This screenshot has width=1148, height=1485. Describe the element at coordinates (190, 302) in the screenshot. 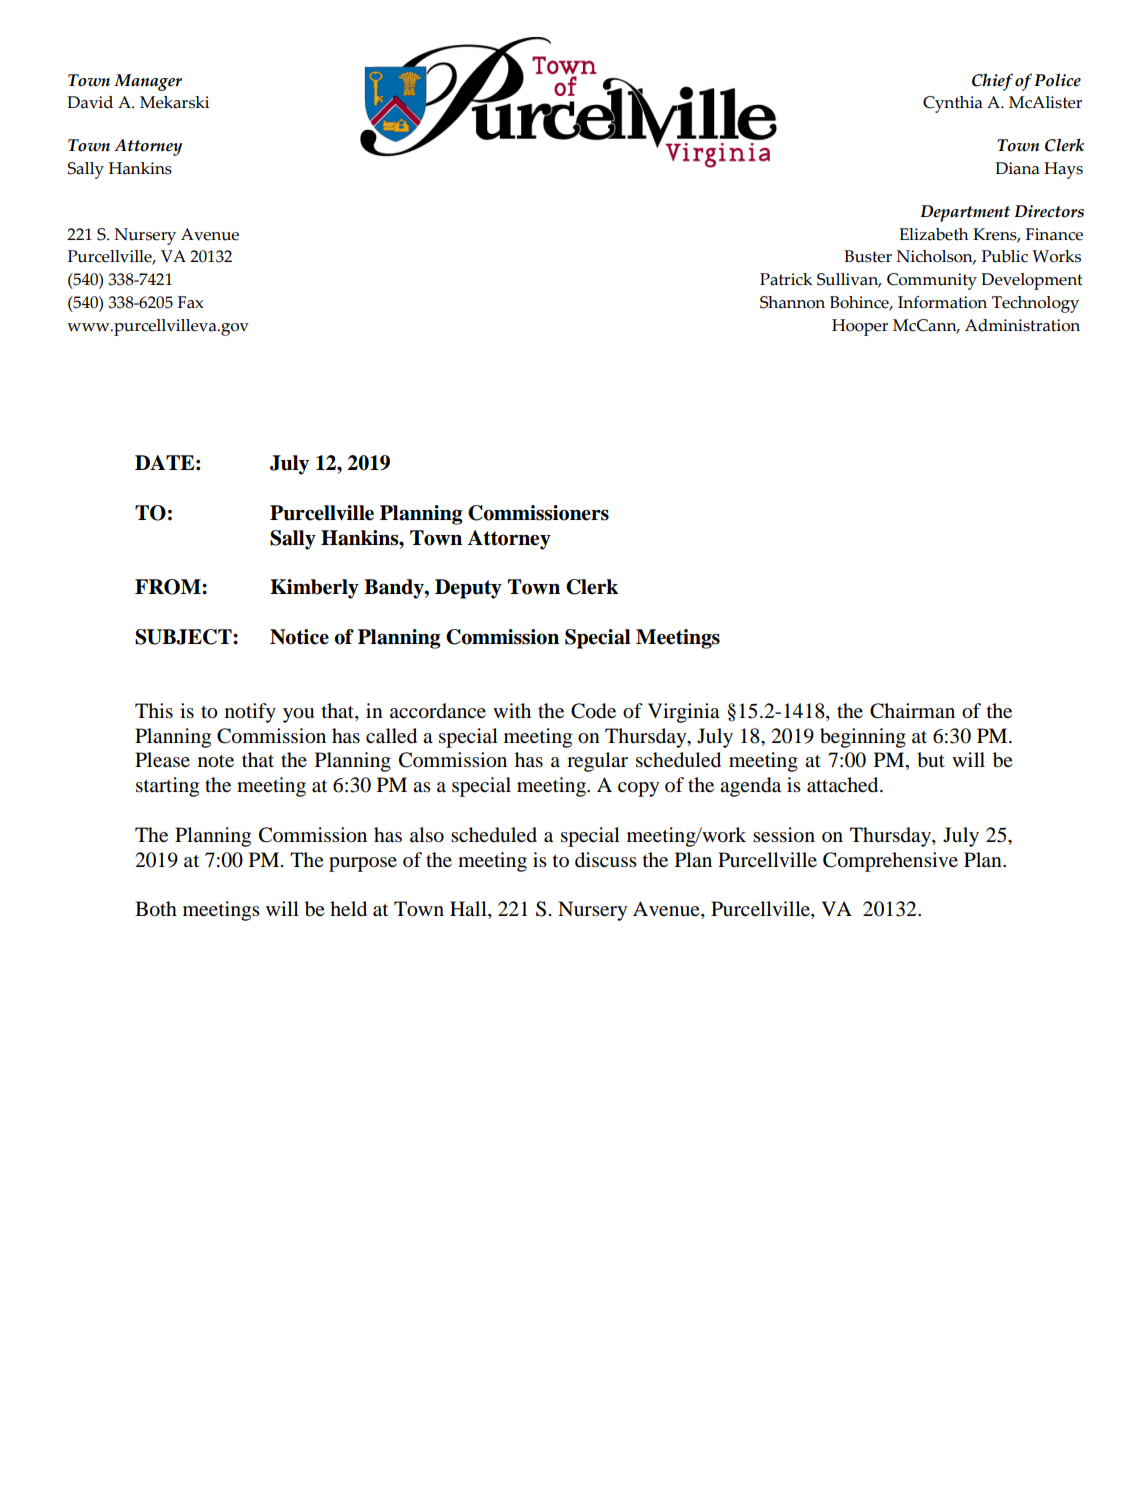

I see `Fax` at that location.
